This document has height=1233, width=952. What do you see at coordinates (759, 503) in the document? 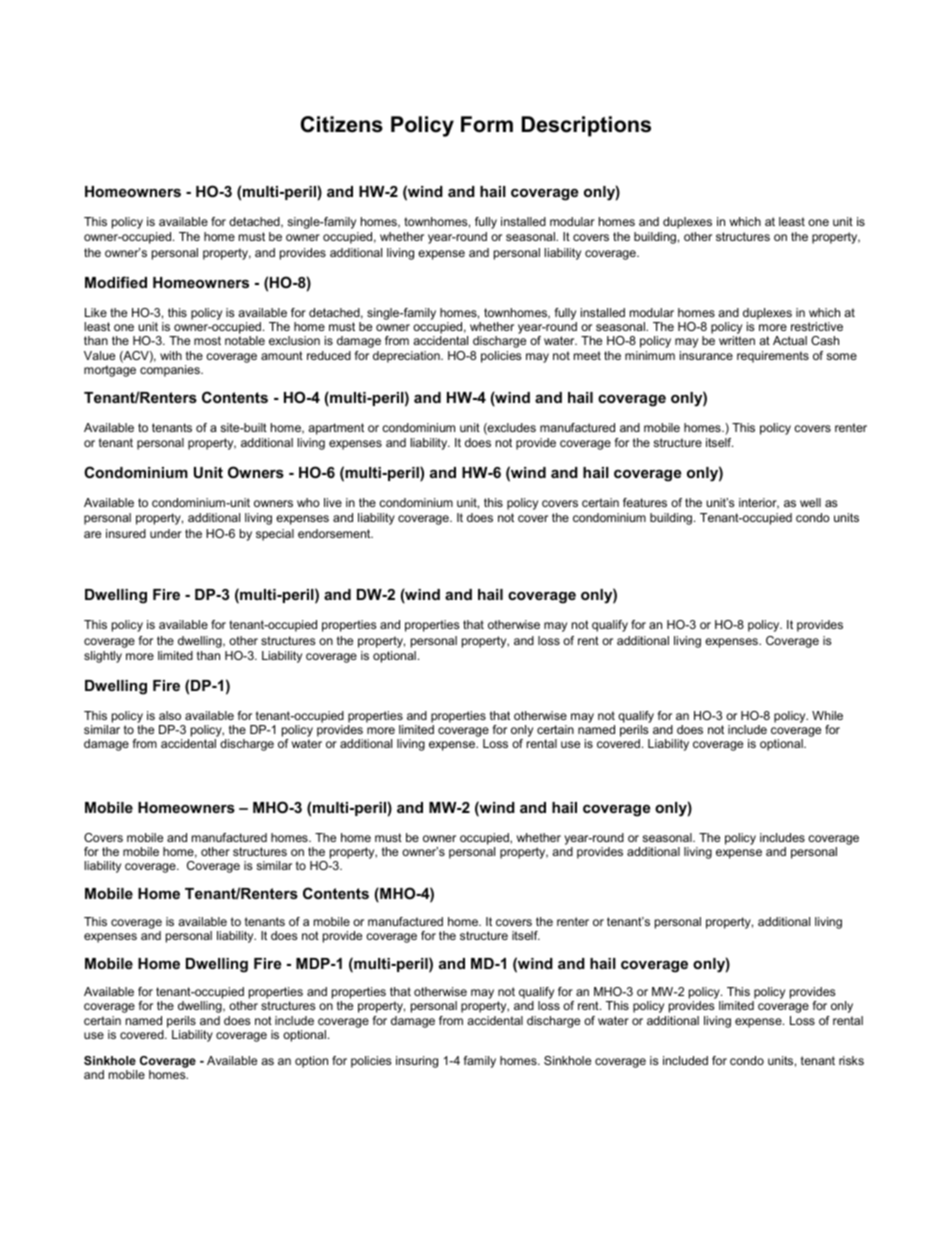
I see `interior` at bounding box center [759, 503].
